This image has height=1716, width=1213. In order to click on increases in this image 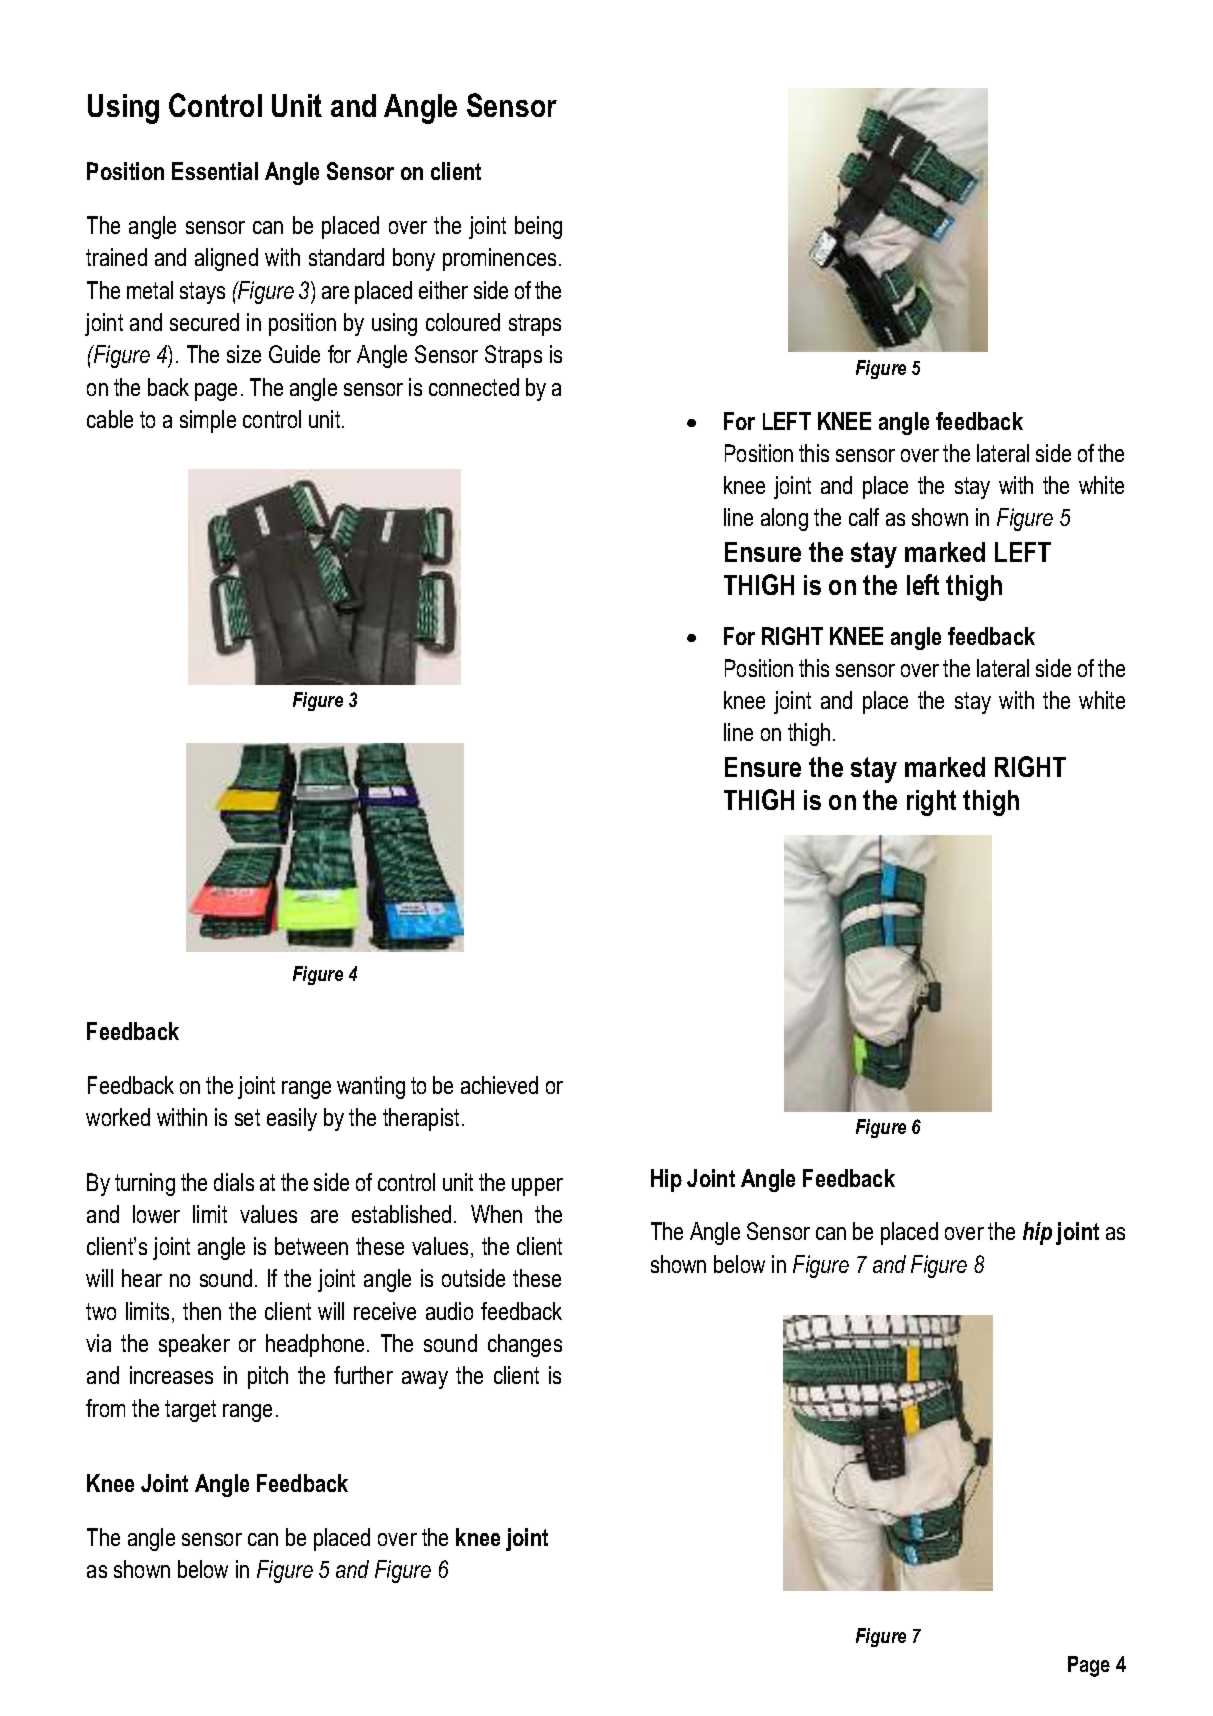, I will do `click(171, 1375)`.
